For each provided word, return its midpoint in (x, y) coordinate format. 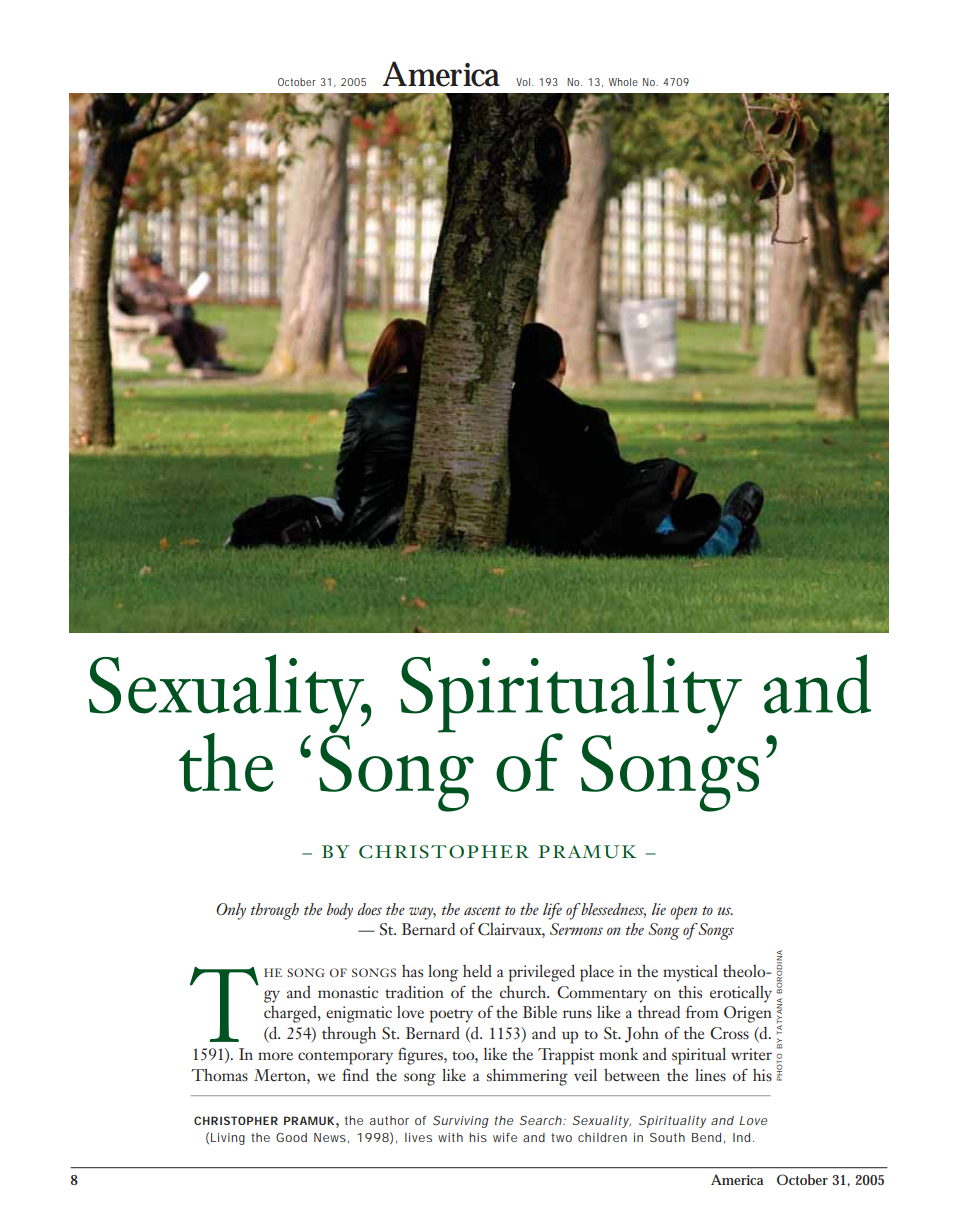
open (683, 913)
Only (231, 911)
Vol (524, 82)
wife (505, 1137)
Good (291, 1137)
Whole (623, 82)
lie (659, 909)
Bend (706, 1137)
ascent (482, 910)
